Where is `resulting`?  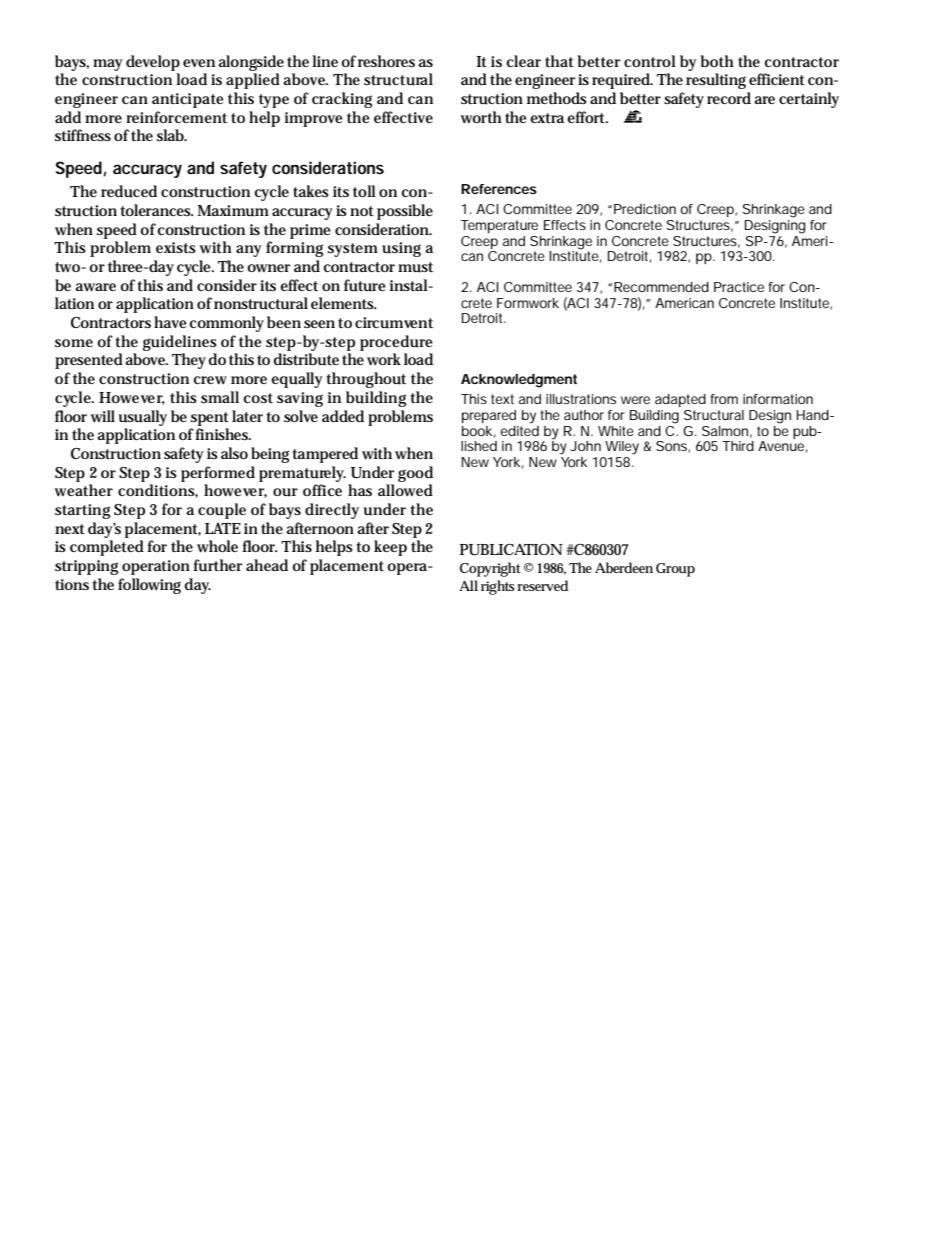 resulting is located at coordinates (716, 81).
